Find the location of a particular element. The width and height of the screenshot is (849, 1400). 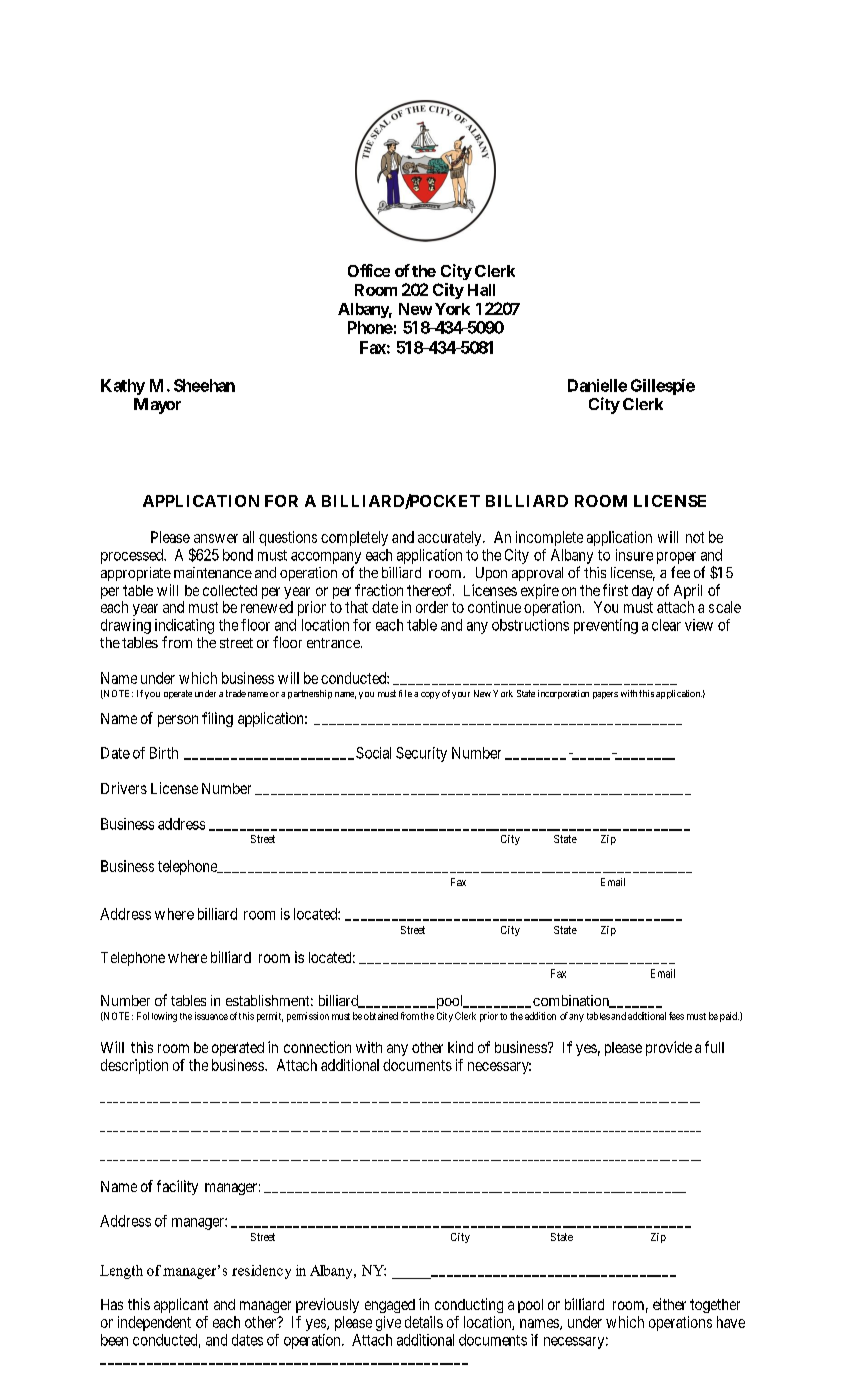

Hall is located at coordinates (481, 290).
